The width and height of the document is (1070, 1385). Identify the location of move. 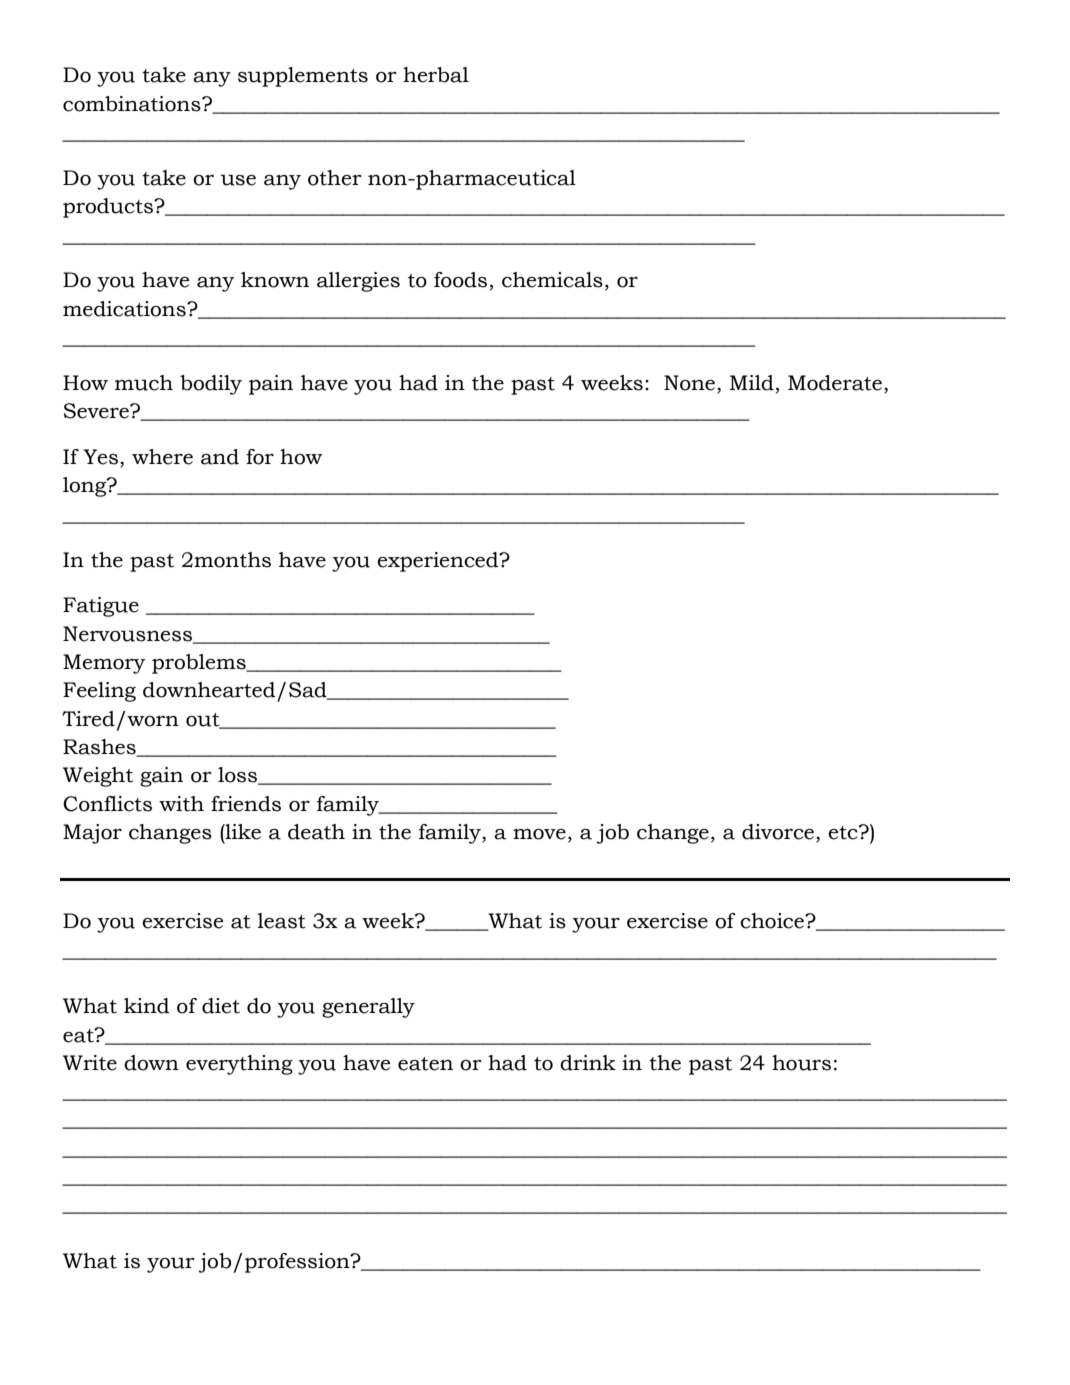
(539, 834).
